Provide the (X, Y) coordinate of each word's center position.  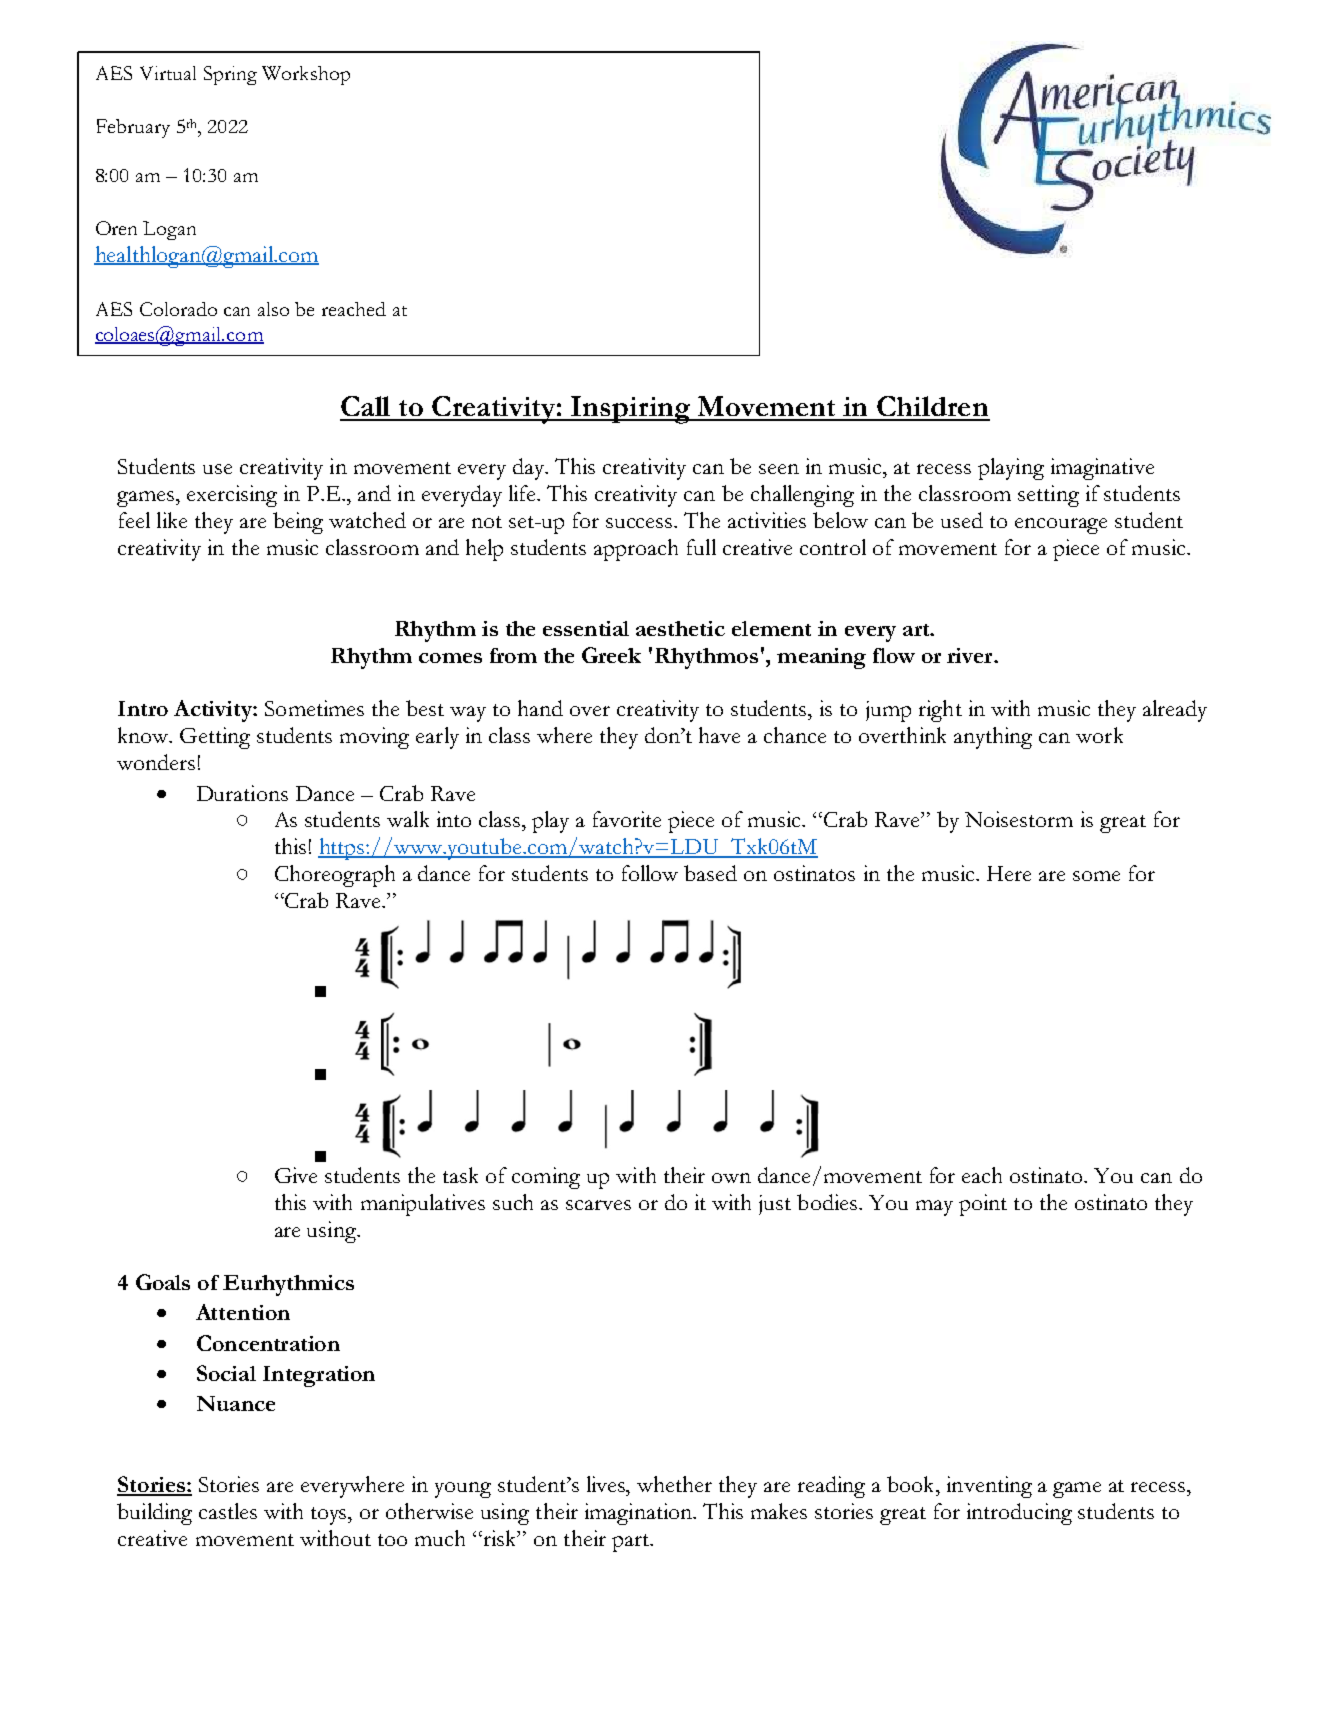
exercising (232, 496)
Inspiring (631, 410)
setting (1048, 496)
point (983, 1205)
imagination (640, 1514)
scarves (598, 1205)
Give (296, 1175)
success (640, 523)
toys (330, 1516)
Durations (242, 793)
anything (993, 738)
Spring (230, 75)
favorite (627, 819)
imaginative (1102, 469)
